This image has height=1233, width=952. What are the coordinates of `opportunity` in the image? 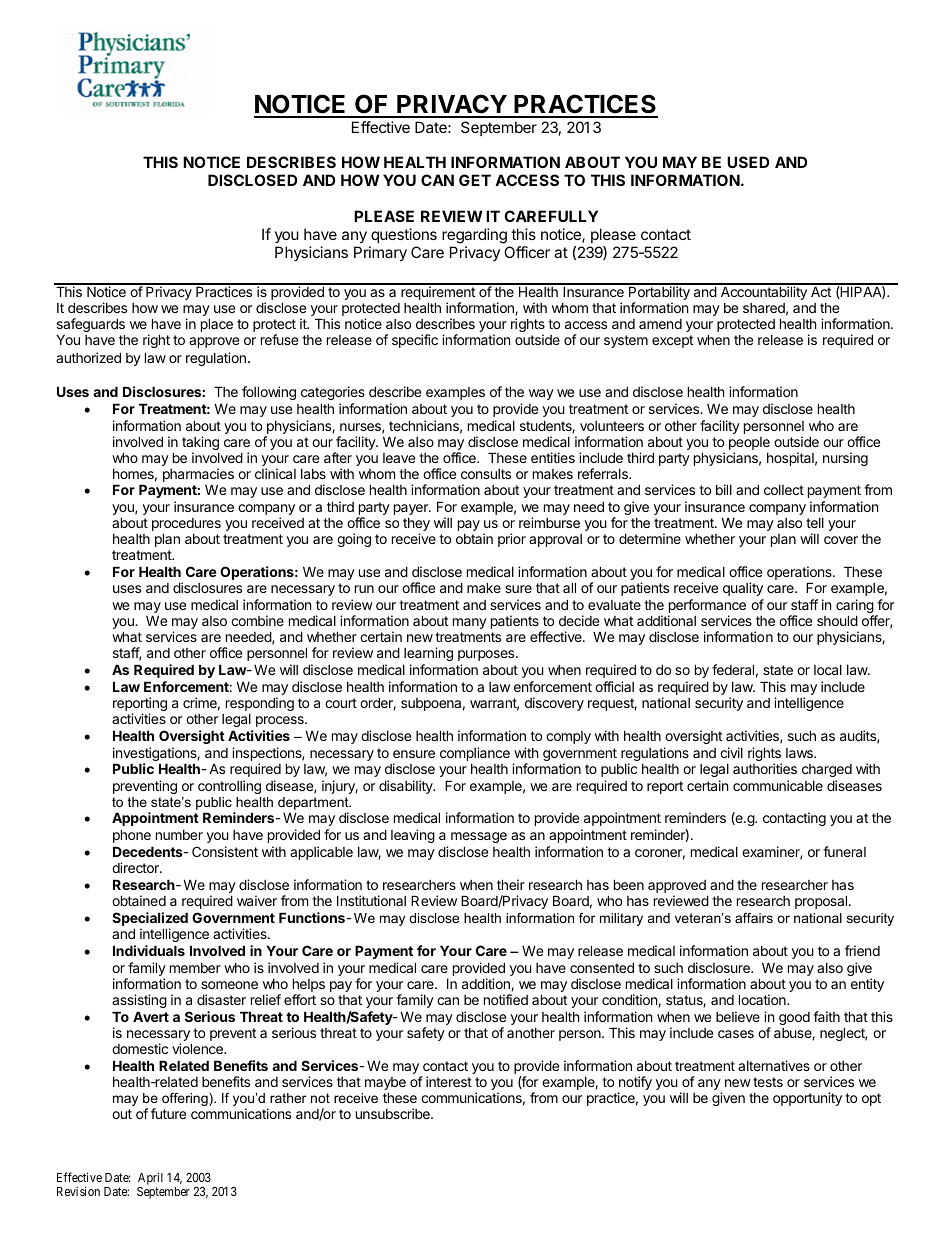 It's located at (807, 1099).
